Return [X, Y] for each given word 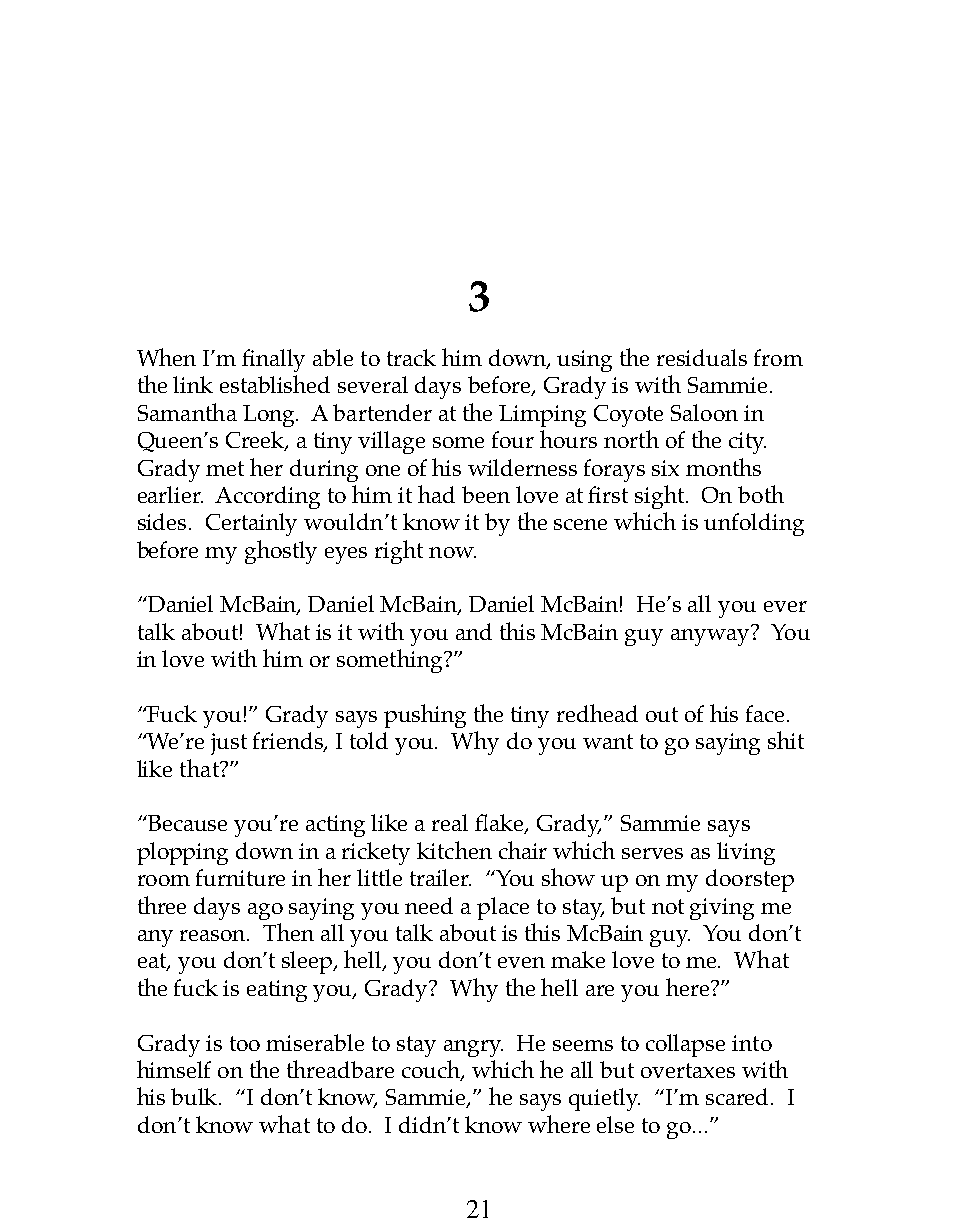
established [275, 384]
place [503, 908]
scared [739, 1096]
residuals [702, 357]
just [229, 744]
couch [432, 1070]
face [765, 713]
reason [214, 935]
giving [722, 909]
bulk [195, 1096]
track [411, 357]
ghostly [281, 552]
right [399, 552]
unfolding [754, 524]
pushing [425, 716]
